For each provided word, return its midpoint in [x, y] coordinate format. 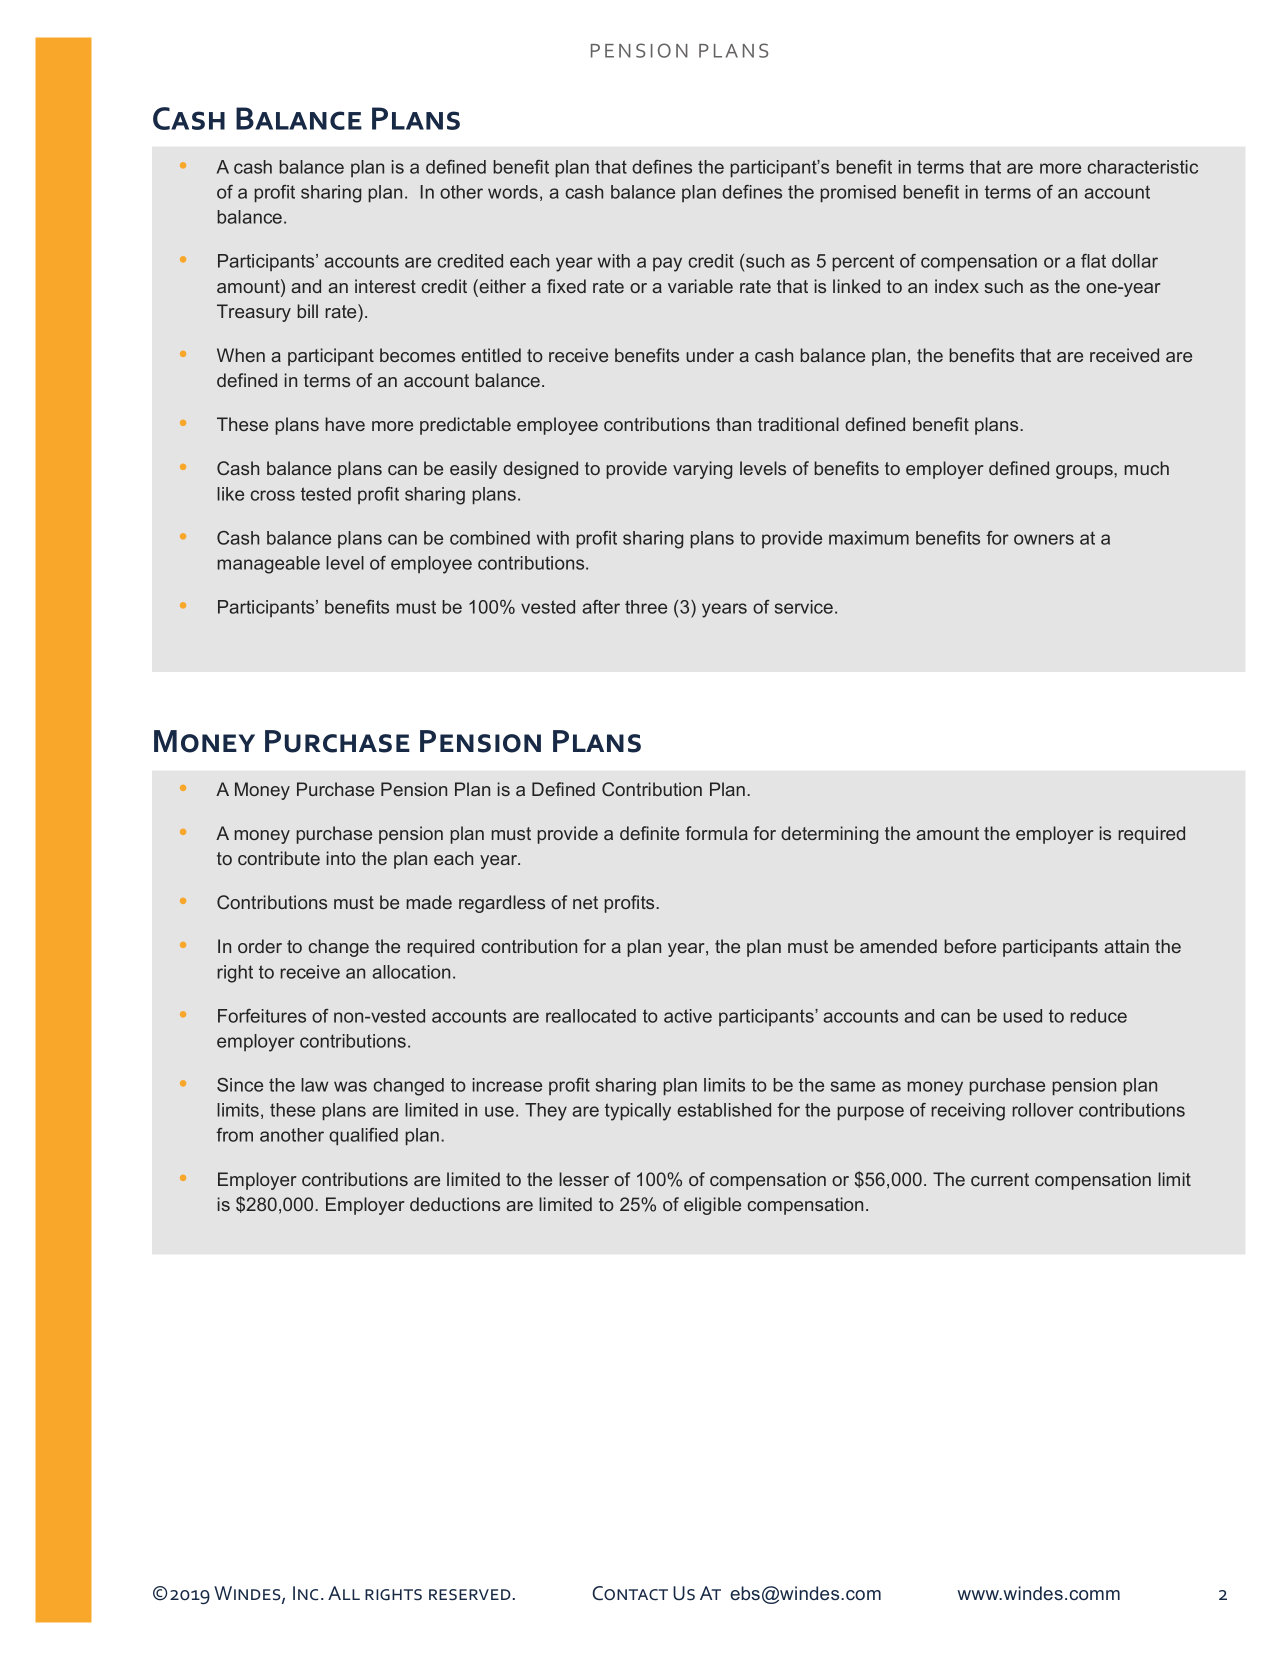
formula [716, 833]
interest [385, 286]
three [646, 607]
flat [1093, 261]
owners [1044, 539]
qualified [363, 1136]
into [341, 858]
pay [667, 264]
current [1000, 1179]
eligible [712, 1206]
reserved [470, 1595]
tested [326, 494]
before [970, 946]
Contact [630, 1593]
